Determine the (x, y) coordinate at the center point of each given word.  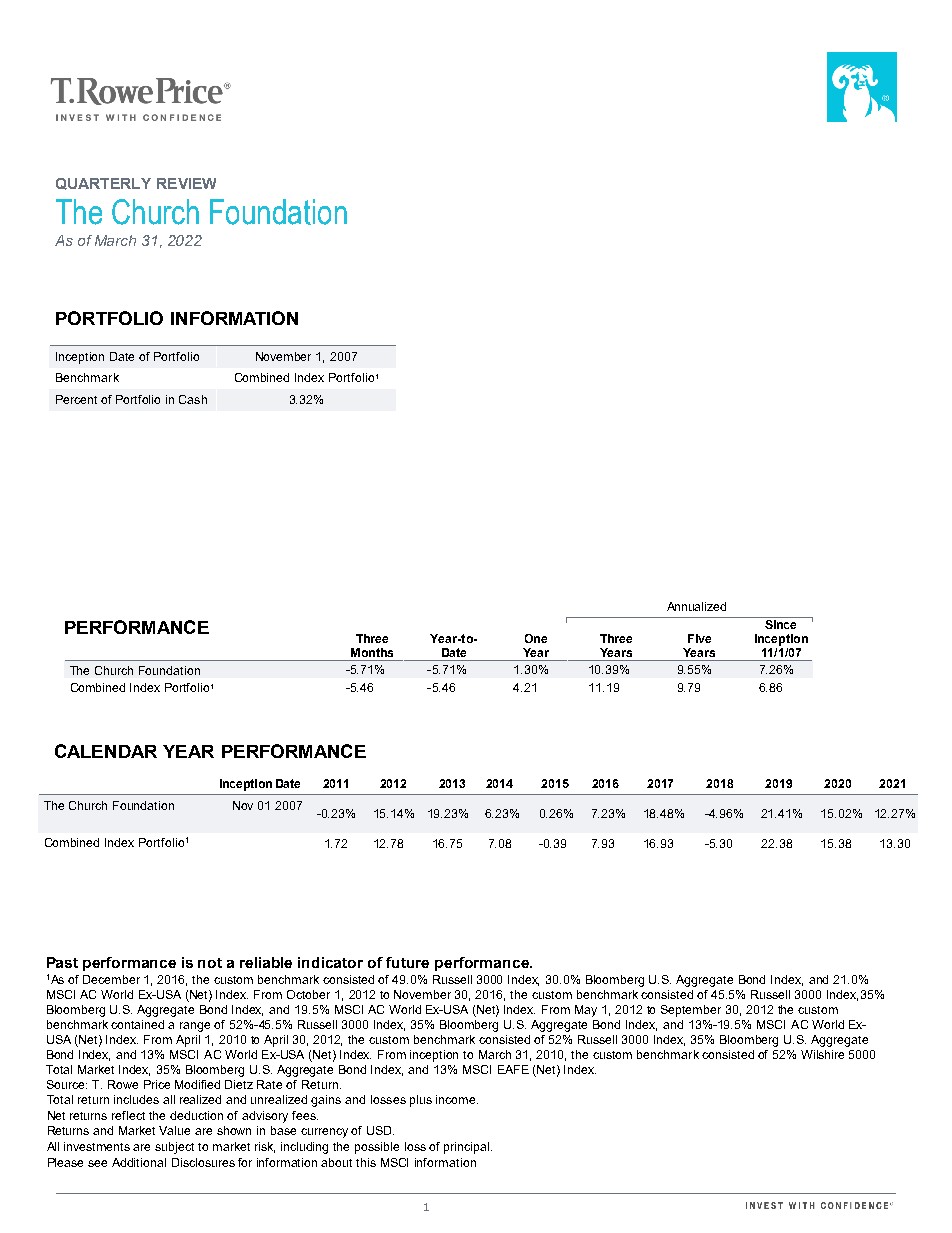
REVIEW (186, 183)
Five (699, 638)
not (210, 963)
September (691, 1011)
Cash (193, 399)
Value (174, 1130)
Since (780, 624)
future (407, 962)
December (111, 979)
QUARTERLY (103, 184)
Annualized (696, 606)
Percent (76, 399)
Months (372, 652)
